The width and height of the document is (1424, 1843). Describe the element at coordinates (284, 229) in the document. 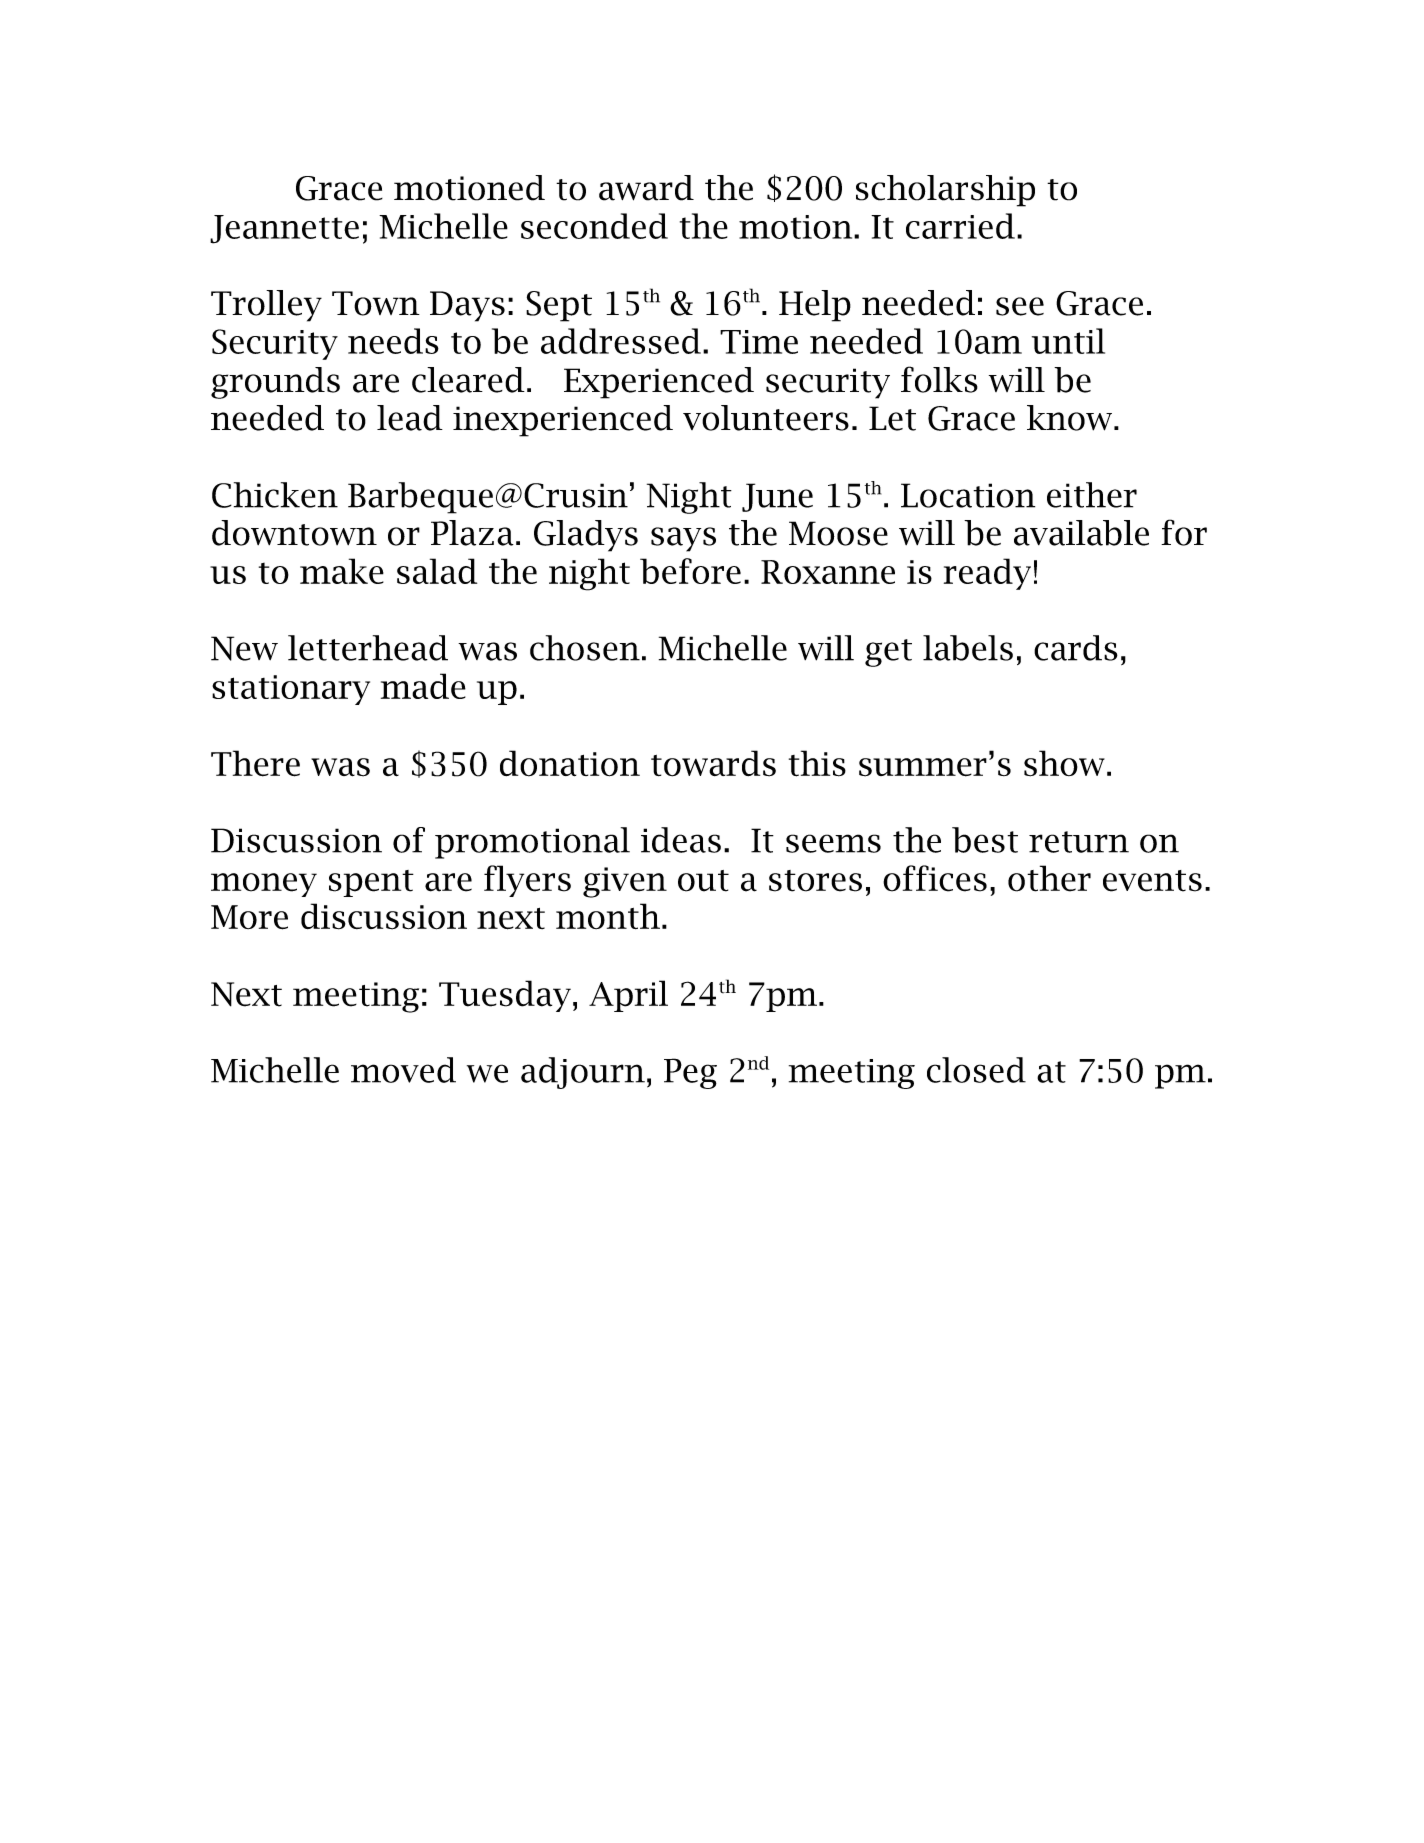

I see `Jeannette` at that location.
